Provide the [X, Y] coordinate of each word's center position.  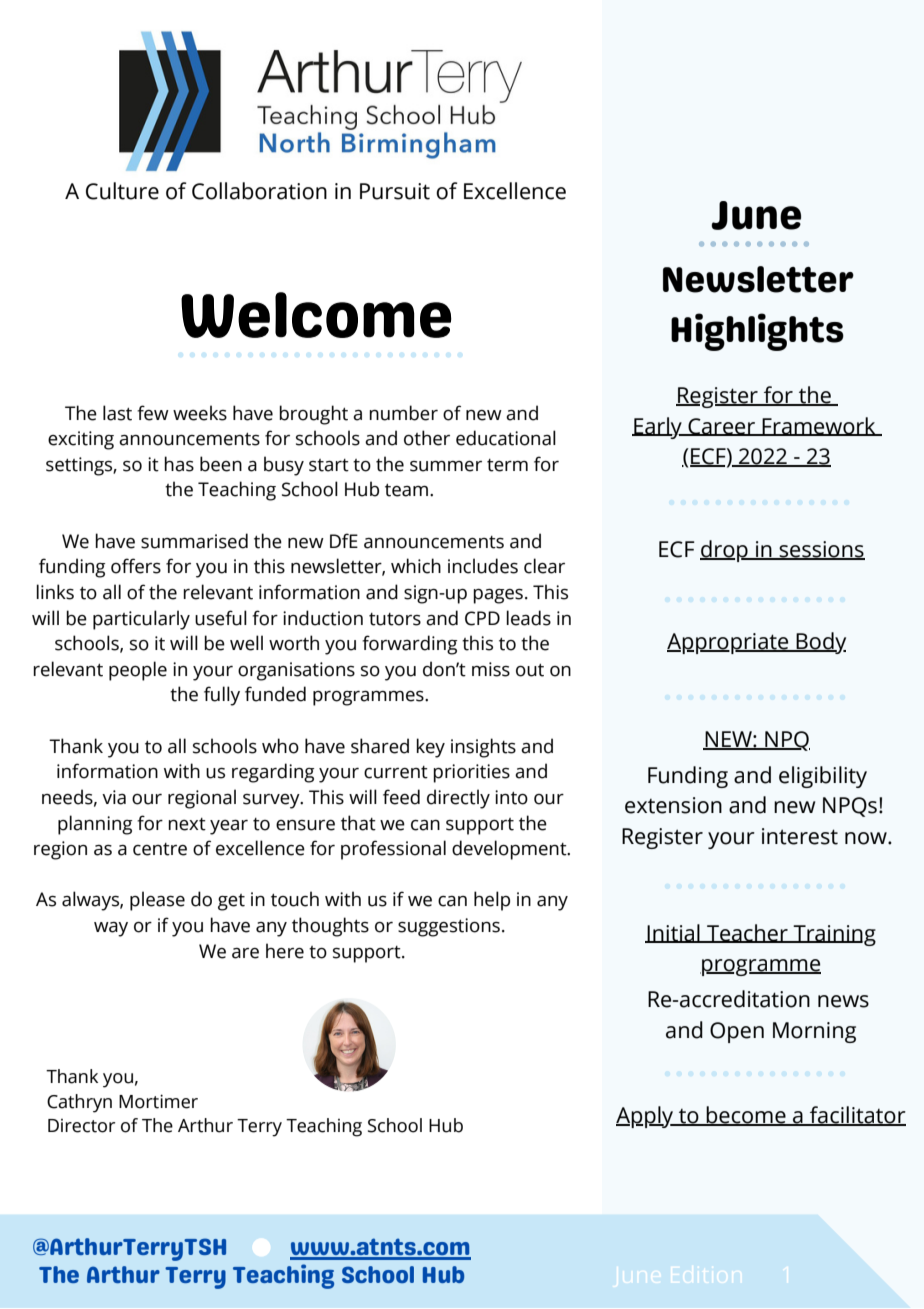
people [138, 671]
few [153, 413]
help [492, 901]
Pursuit [395, 191]
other [427, 438]
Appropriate [729, 643]
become [746, 1116]
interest [800, 836]
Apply [646, 1117]
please [157, 901]
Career [721, 427]
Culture [122, 191]
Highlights [757, 332]
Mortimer [158, 1101]
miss [491, 669]
